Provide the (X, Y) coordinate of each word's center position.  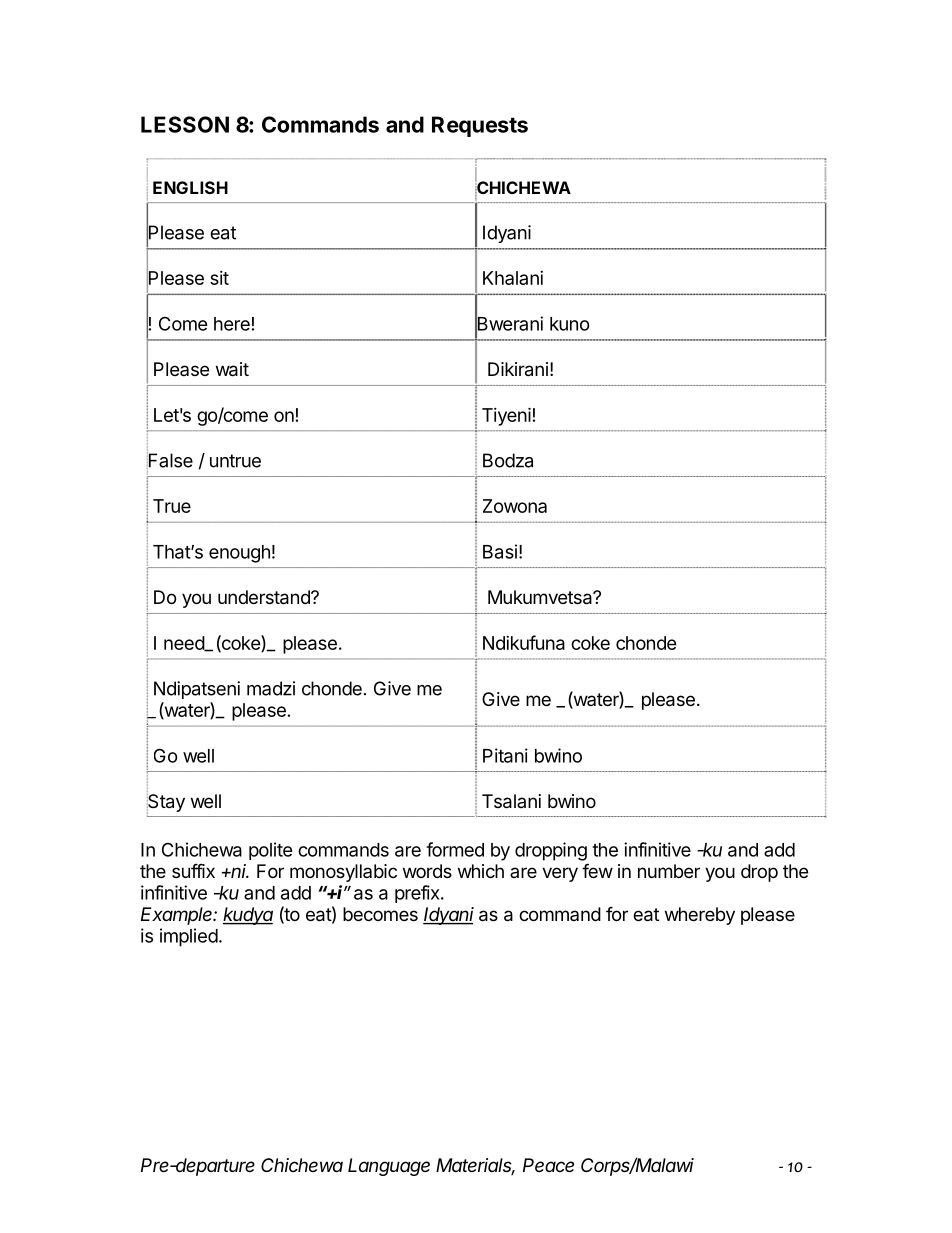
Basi (500, 551)
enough (239, 554)
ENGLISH (190, 187)
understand (265, 597)
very (560, 874)
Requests (480, 126)
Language (389, 1167)
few (597, 870)
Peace (548, 1165)
